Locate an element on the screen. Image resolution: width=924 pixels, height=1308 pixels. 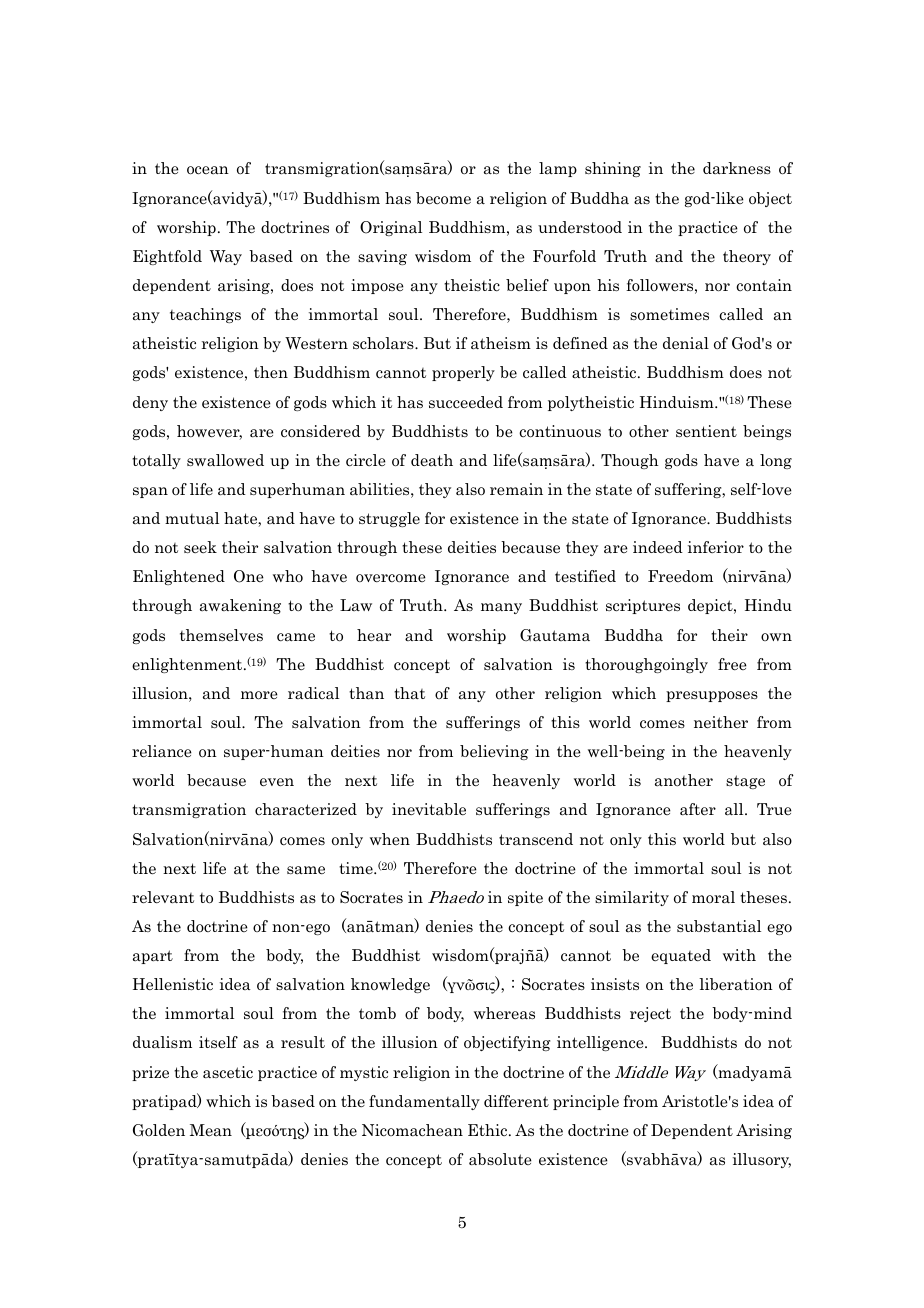
darkness is located at coordinates (737, 168).
